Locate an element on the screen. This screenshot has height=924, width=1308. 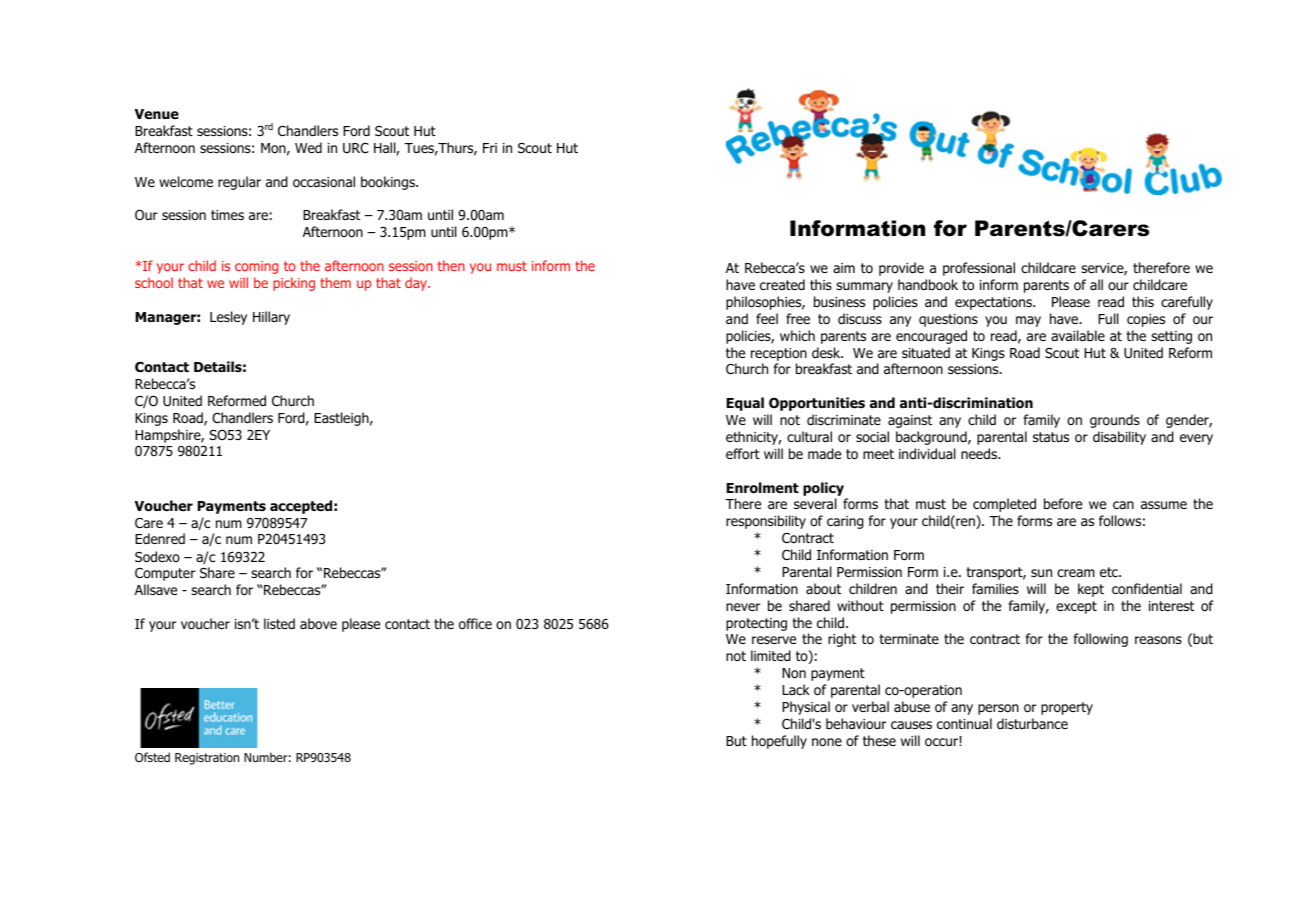
Wed is located at coordinates (308, 147).
